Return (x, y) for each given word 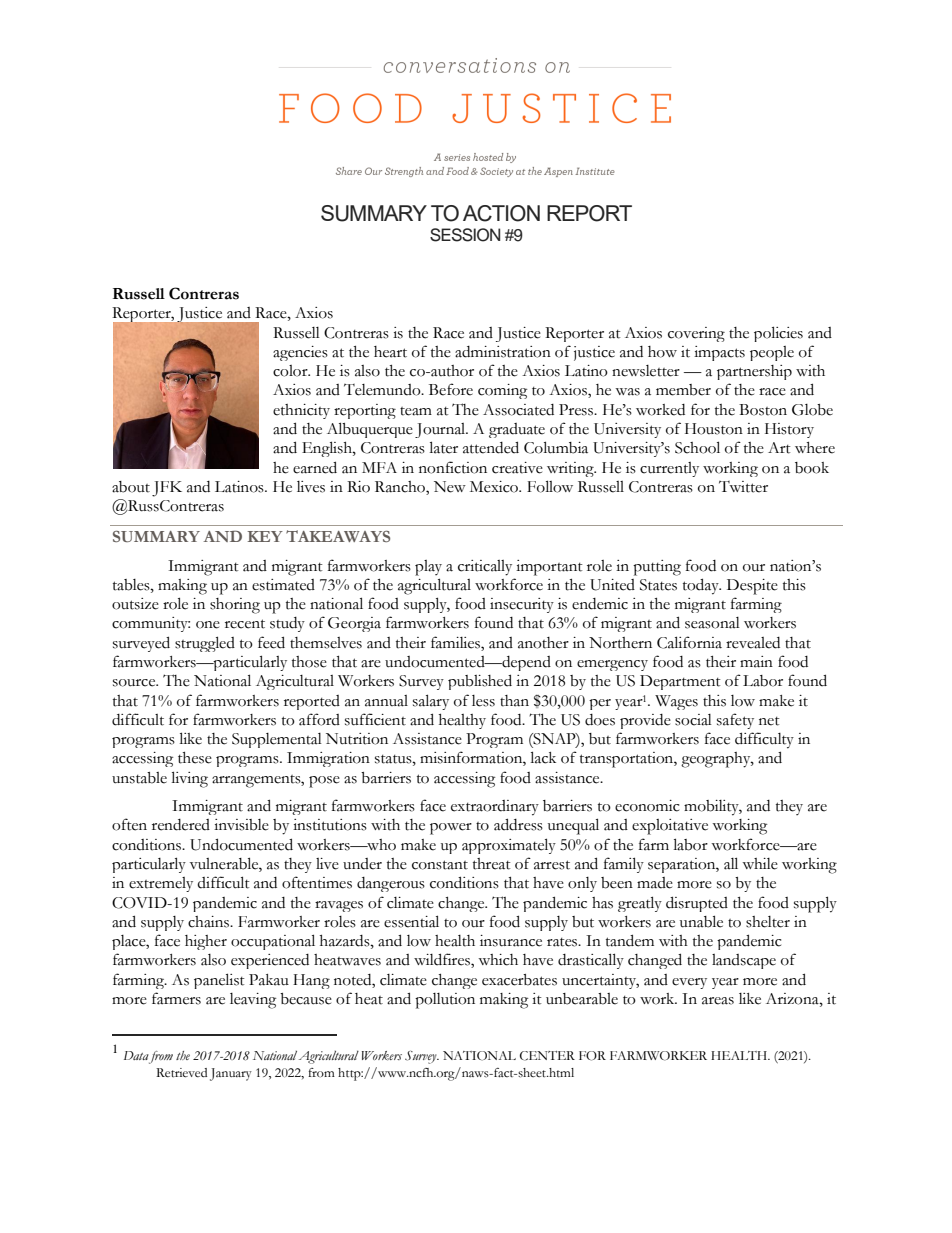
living (190, 779)
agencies (300, 353)
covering (696, 334)
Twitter (743, 487)
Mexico (495, 487)
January (231, 1074)
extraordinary (495, 808)
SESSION (465, 235)
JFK (167, 489)
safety (735, 721)
